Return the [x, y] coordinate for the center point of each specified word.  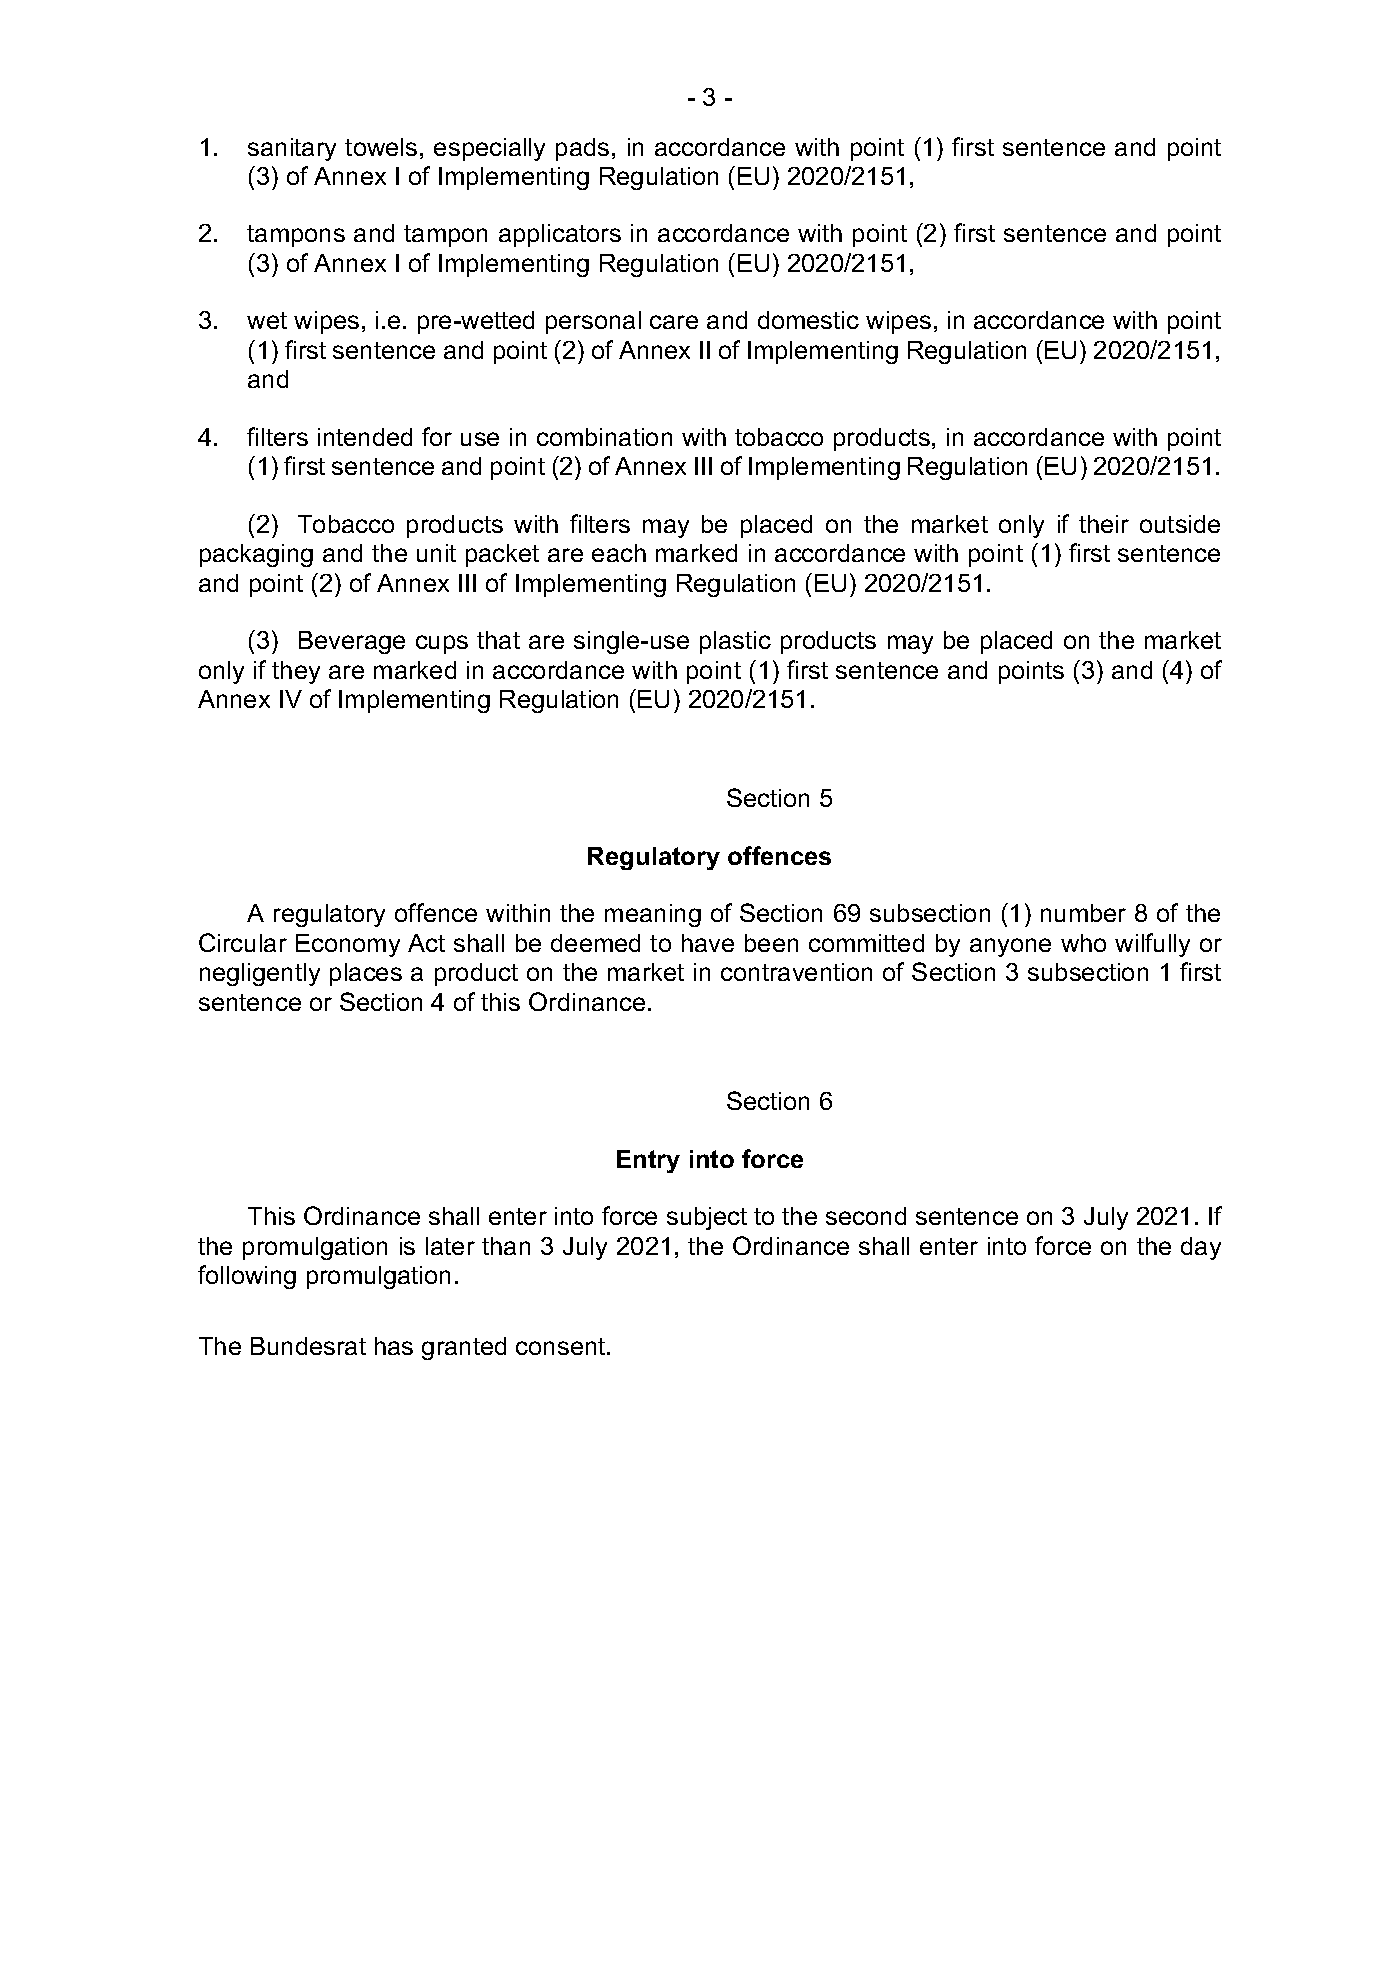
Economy [348, 945]
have [708, 943]
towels [381, 147]
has [394, 1346]
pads [582, 149]
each [619, 553]
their [1104, 524]
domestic [808, 320]
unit [436, 553]
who [1083, 943]
